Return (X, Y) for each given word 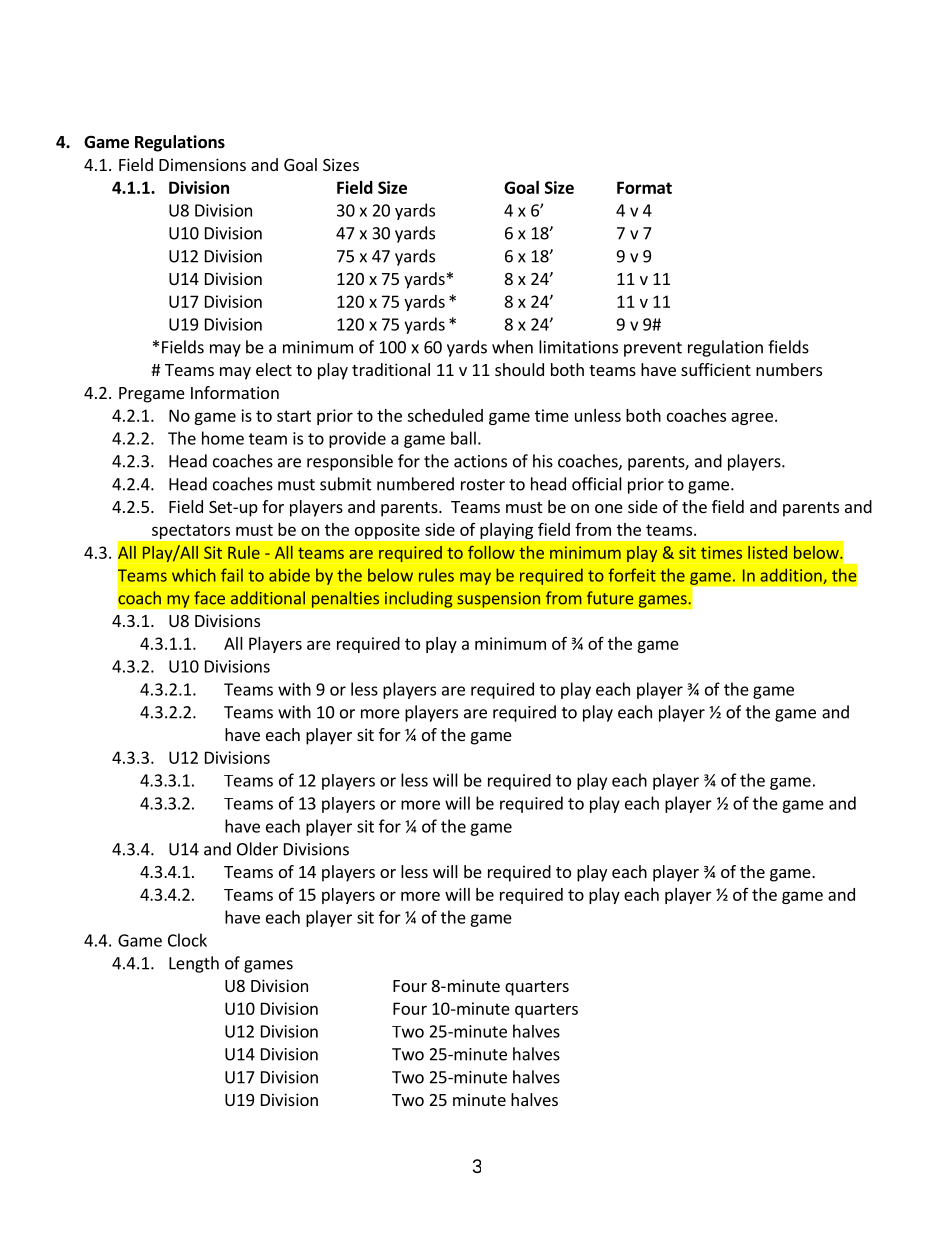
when (512, 347)
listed (767, 552)
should (519, 369)
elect (274, 369)
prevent (653, 349)
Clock (187, 940)
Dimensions (202, 164)
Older (257, 849)
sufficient (716, 369)
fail (232, 575)
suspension (499, 600)
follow (491, 552)
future (610, 598)
